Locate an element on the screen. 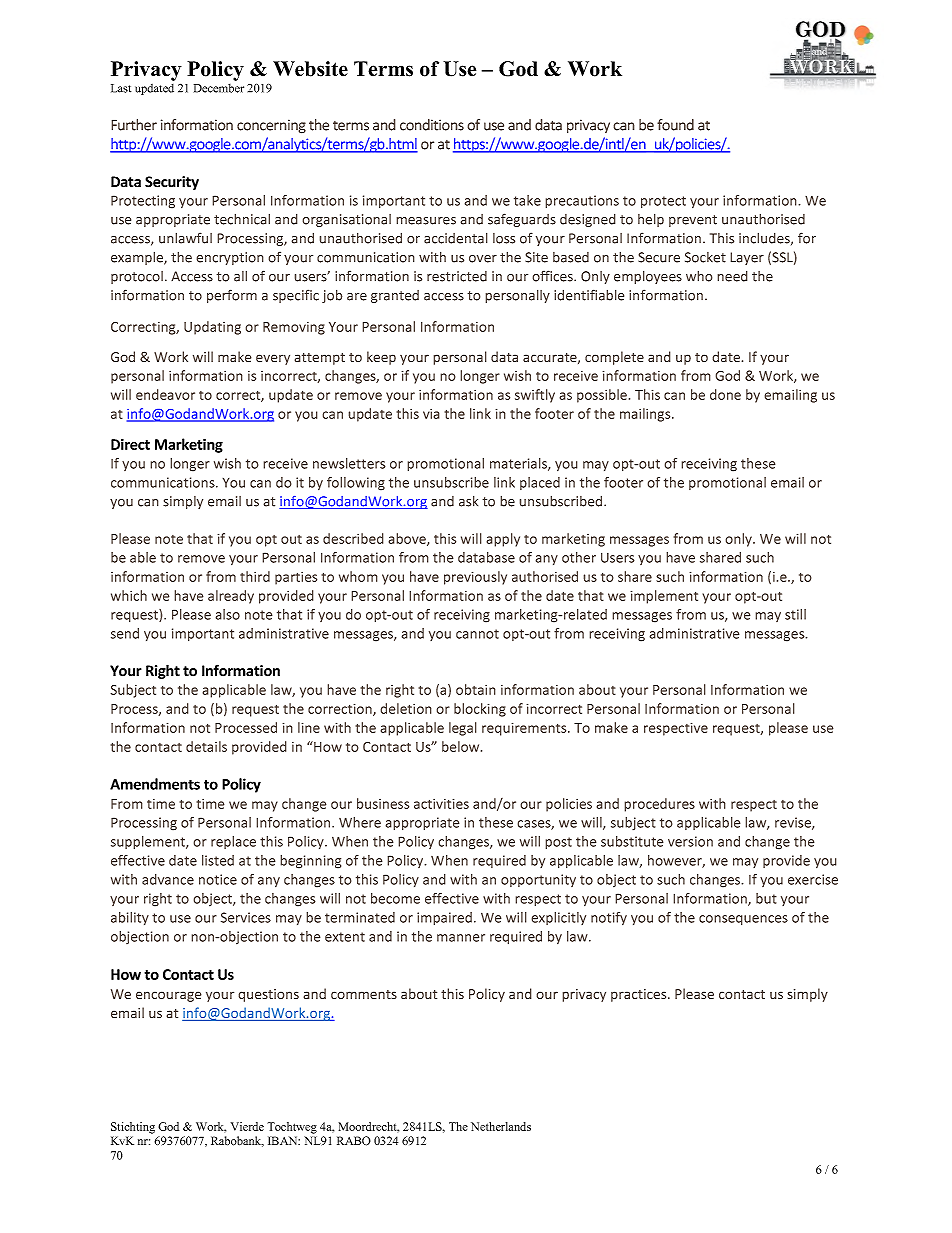 Image resolution: width=952 pixels, height=1233 pixels. conditions is located at coordinates (432, 125).
